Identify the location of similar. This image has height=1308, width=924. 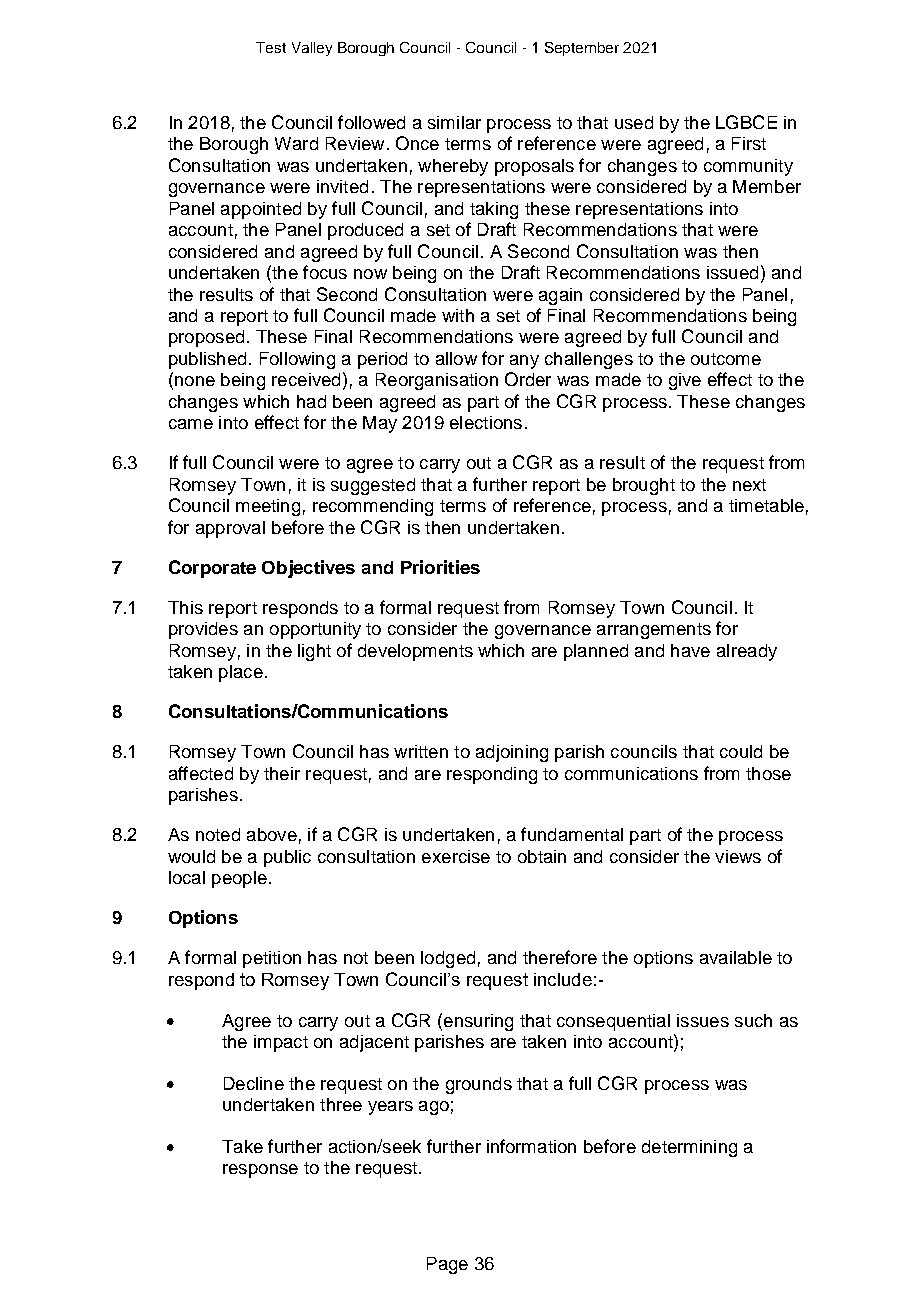
(454, 122).
